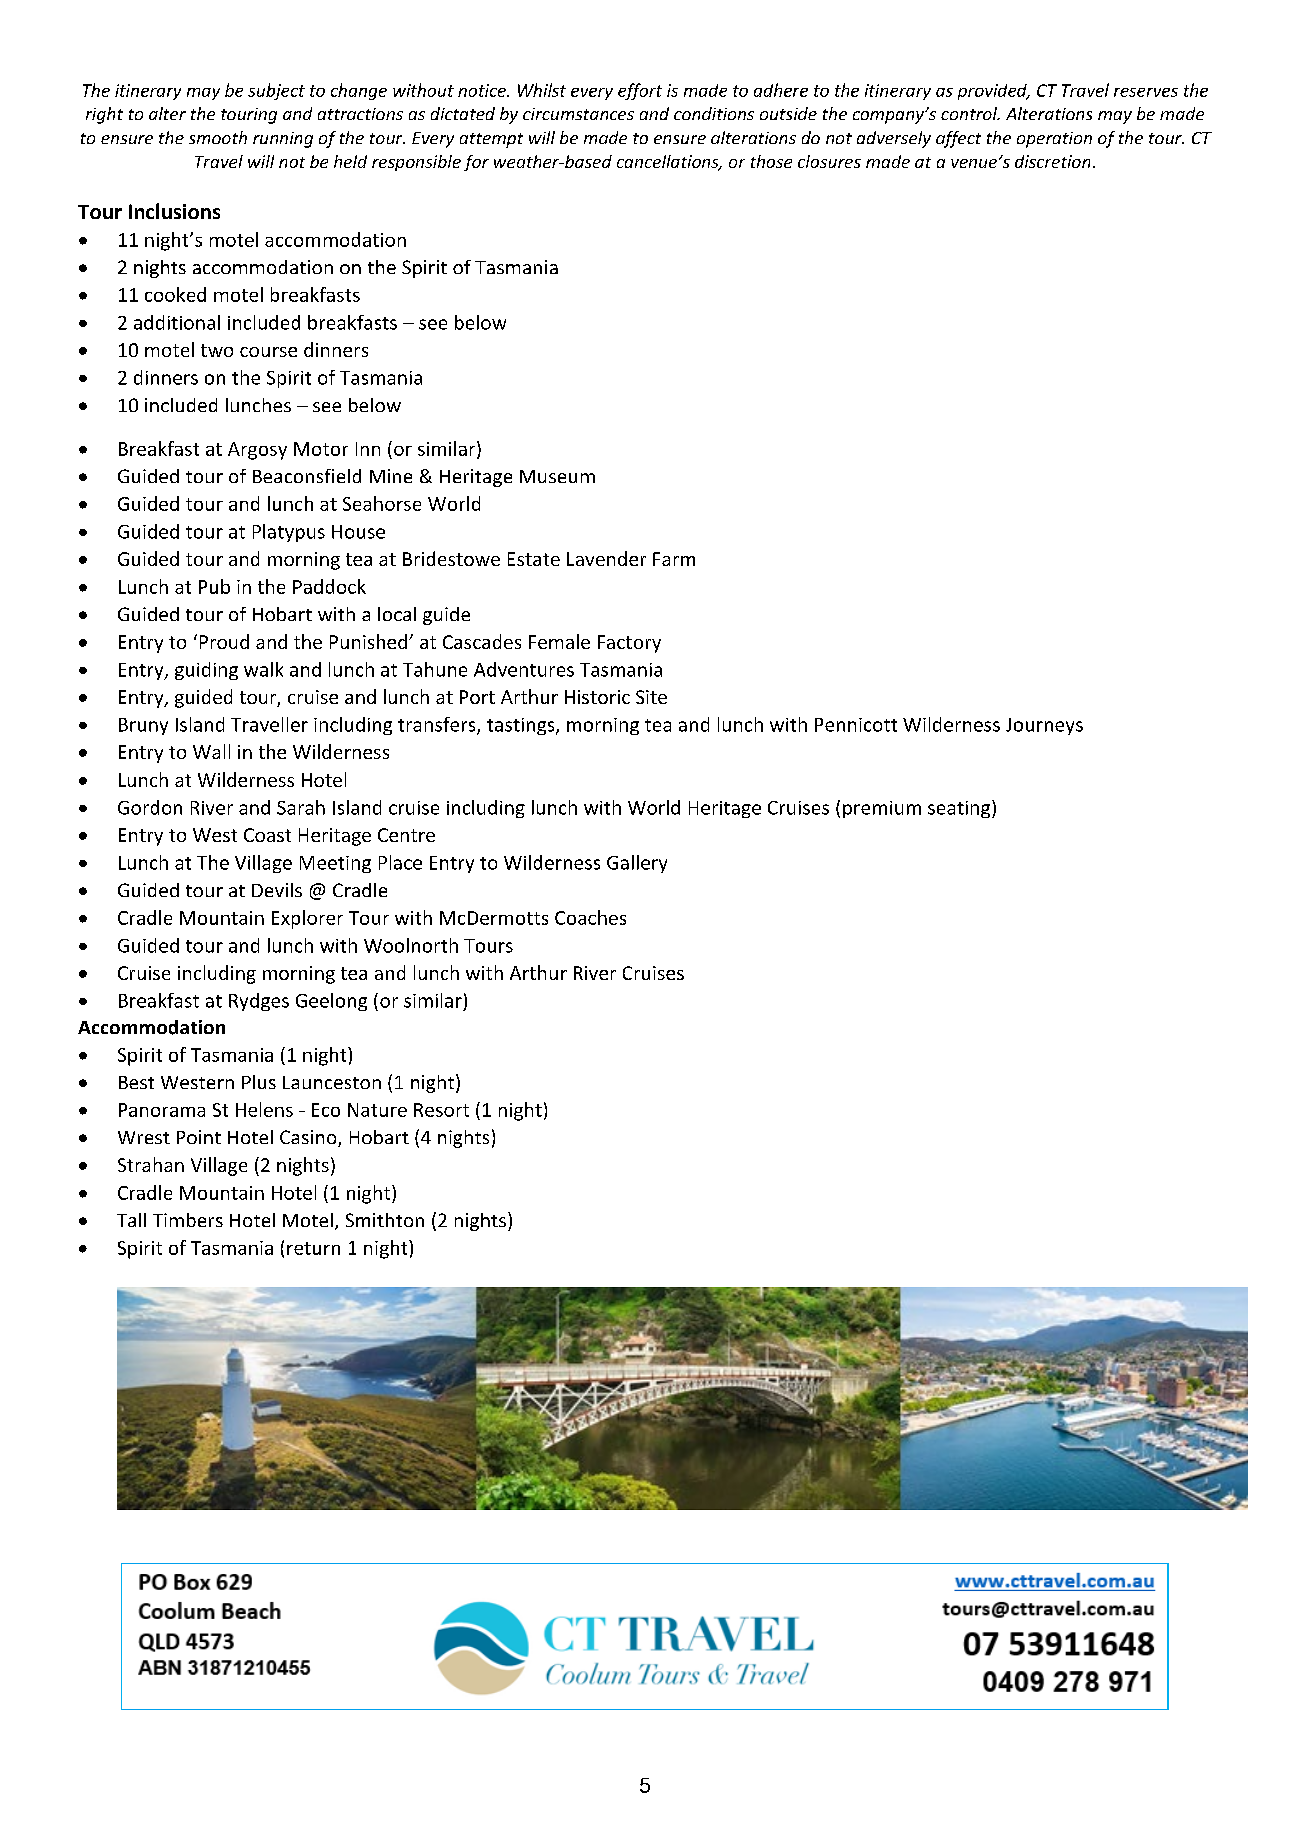  Describe the element at coordinates (578, 114) in the screenshot. I see `circumstances` at that location.
